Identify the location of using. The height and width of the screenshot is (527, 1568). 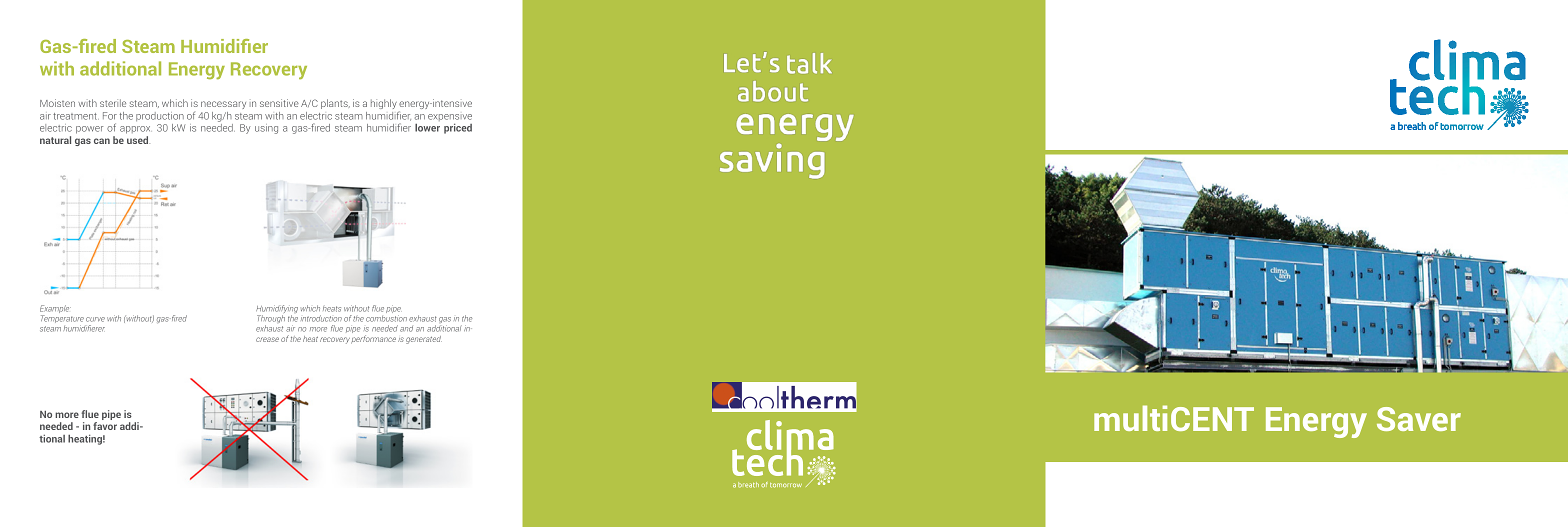
(266, 129).
